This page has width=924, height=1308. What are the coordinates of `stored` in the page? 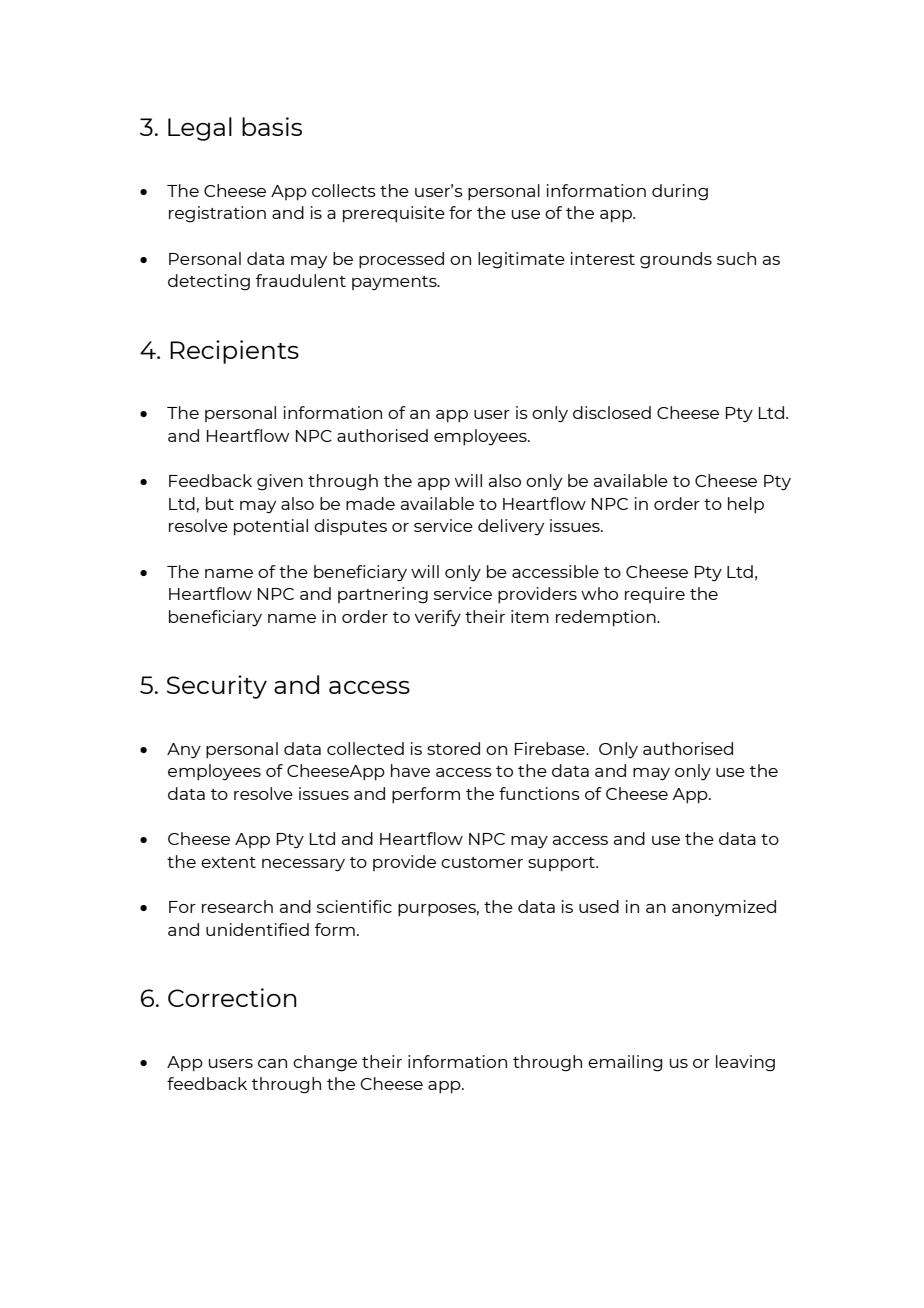 It's located at (453, 748).
